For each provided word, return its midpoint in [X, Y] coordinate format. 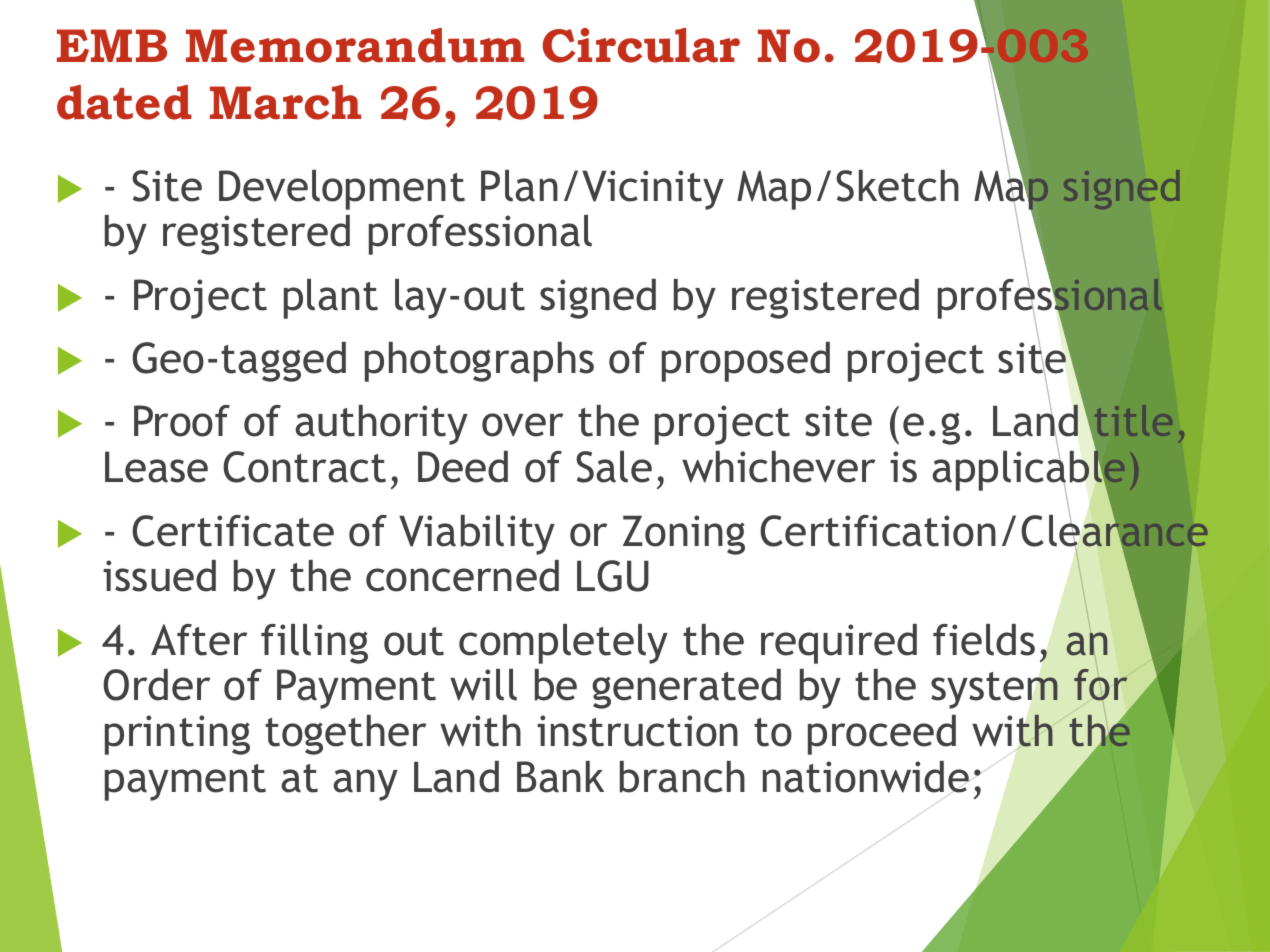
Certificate [233, 531]
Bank [560, 777]
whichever [778, 467]
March [285, 102]
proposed [746, 362]
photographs [479, 362]
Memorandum [355, 45]
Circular [641, 45]
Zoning [684, 535]
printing [177, 735]
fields [984, 640]
